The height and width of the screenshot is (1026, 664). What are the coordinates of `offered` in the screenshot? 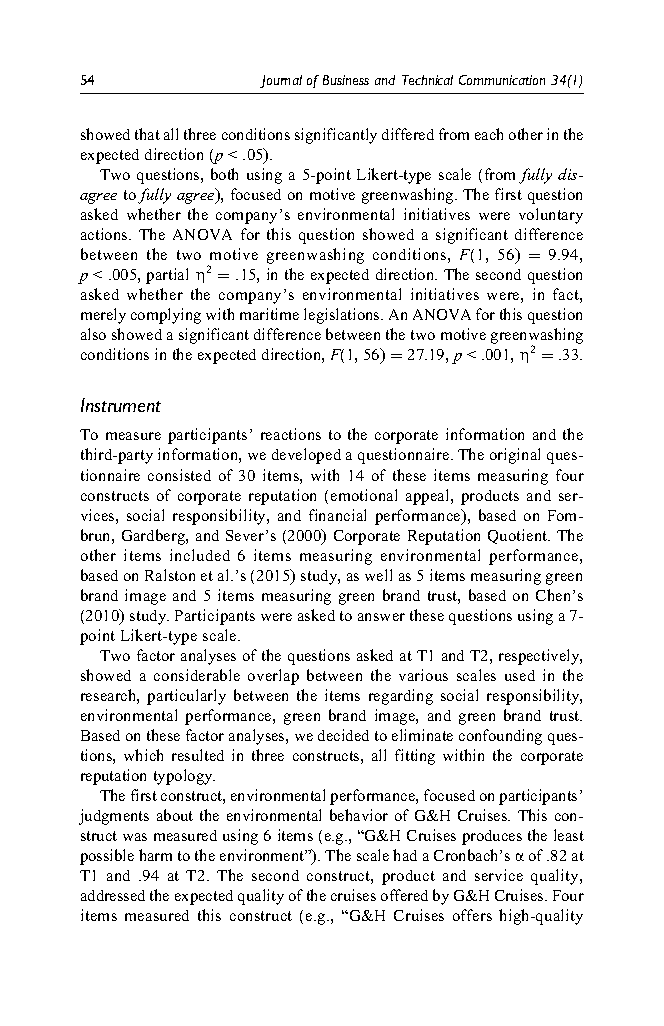 It's located at (404, 895).
